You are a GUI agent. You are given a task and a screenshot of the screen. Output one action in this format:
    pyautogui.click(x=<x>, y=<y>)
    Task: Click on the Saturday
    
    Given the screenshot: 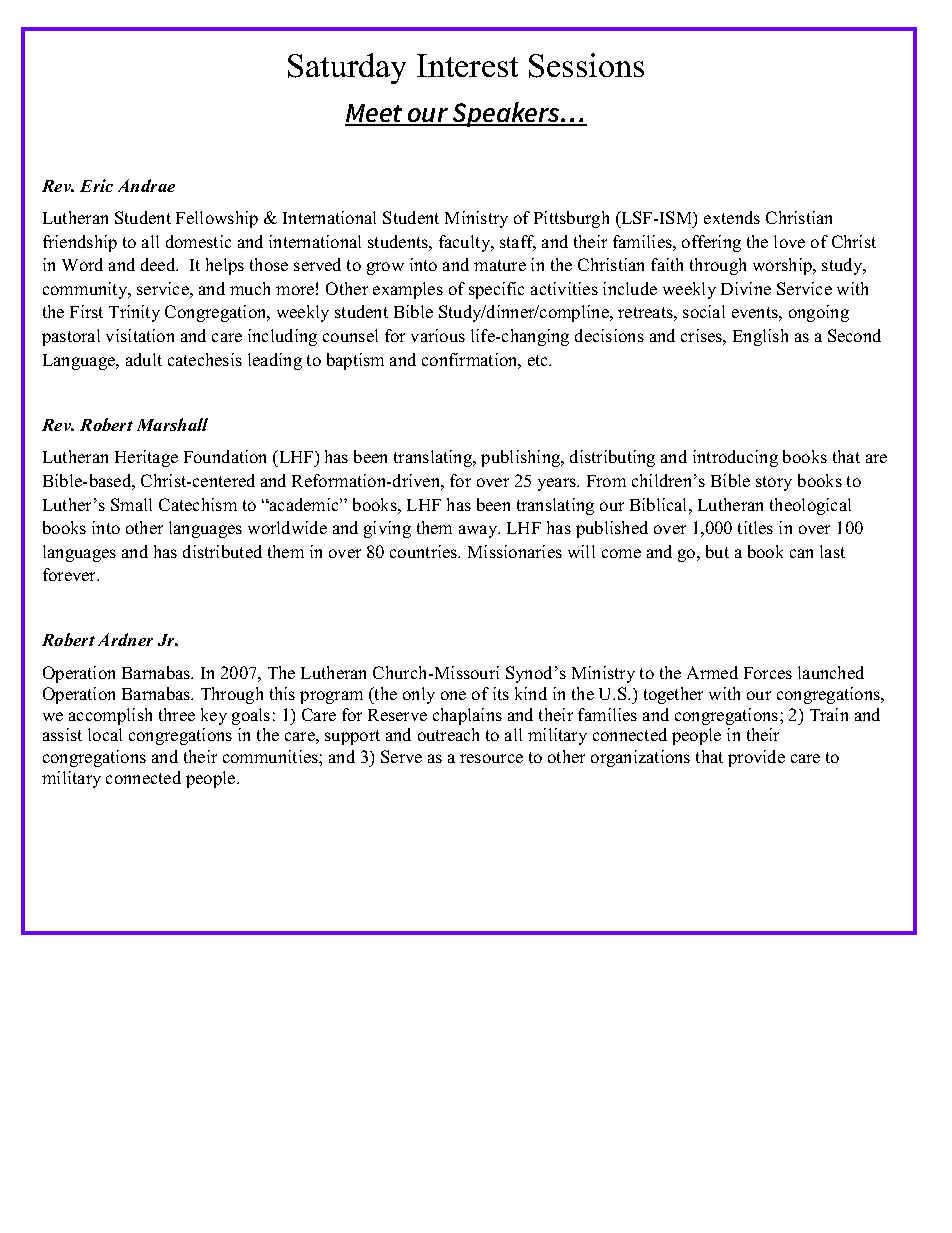 What is the action you would take?
    pyautogui.click(x=347, y=68)
